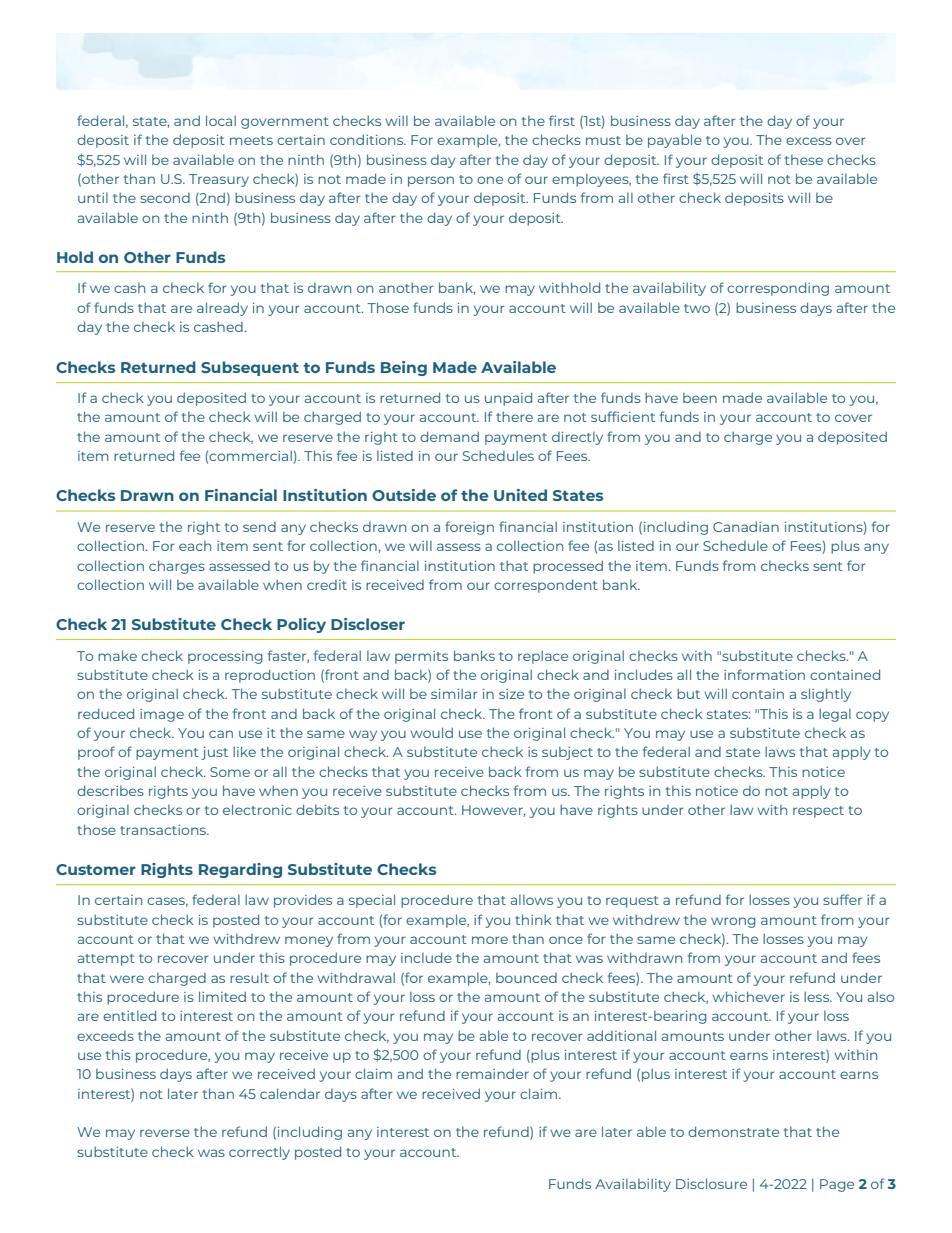  I want to click on allows, so click(532, 900).
